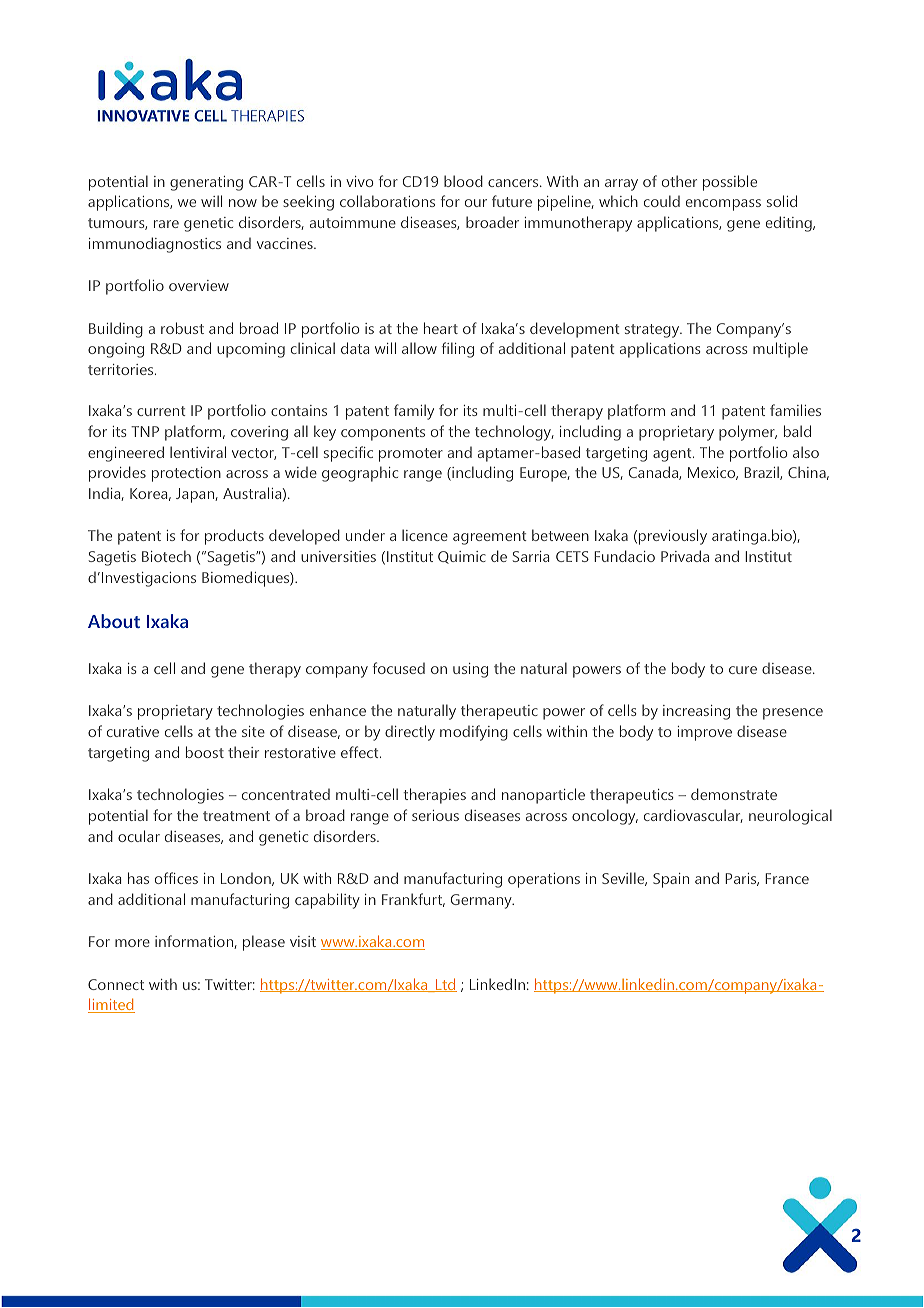 The image size is (924, 1308). Describe the element at coordinates (743, 670) in the page. I see `cure` at that location.
